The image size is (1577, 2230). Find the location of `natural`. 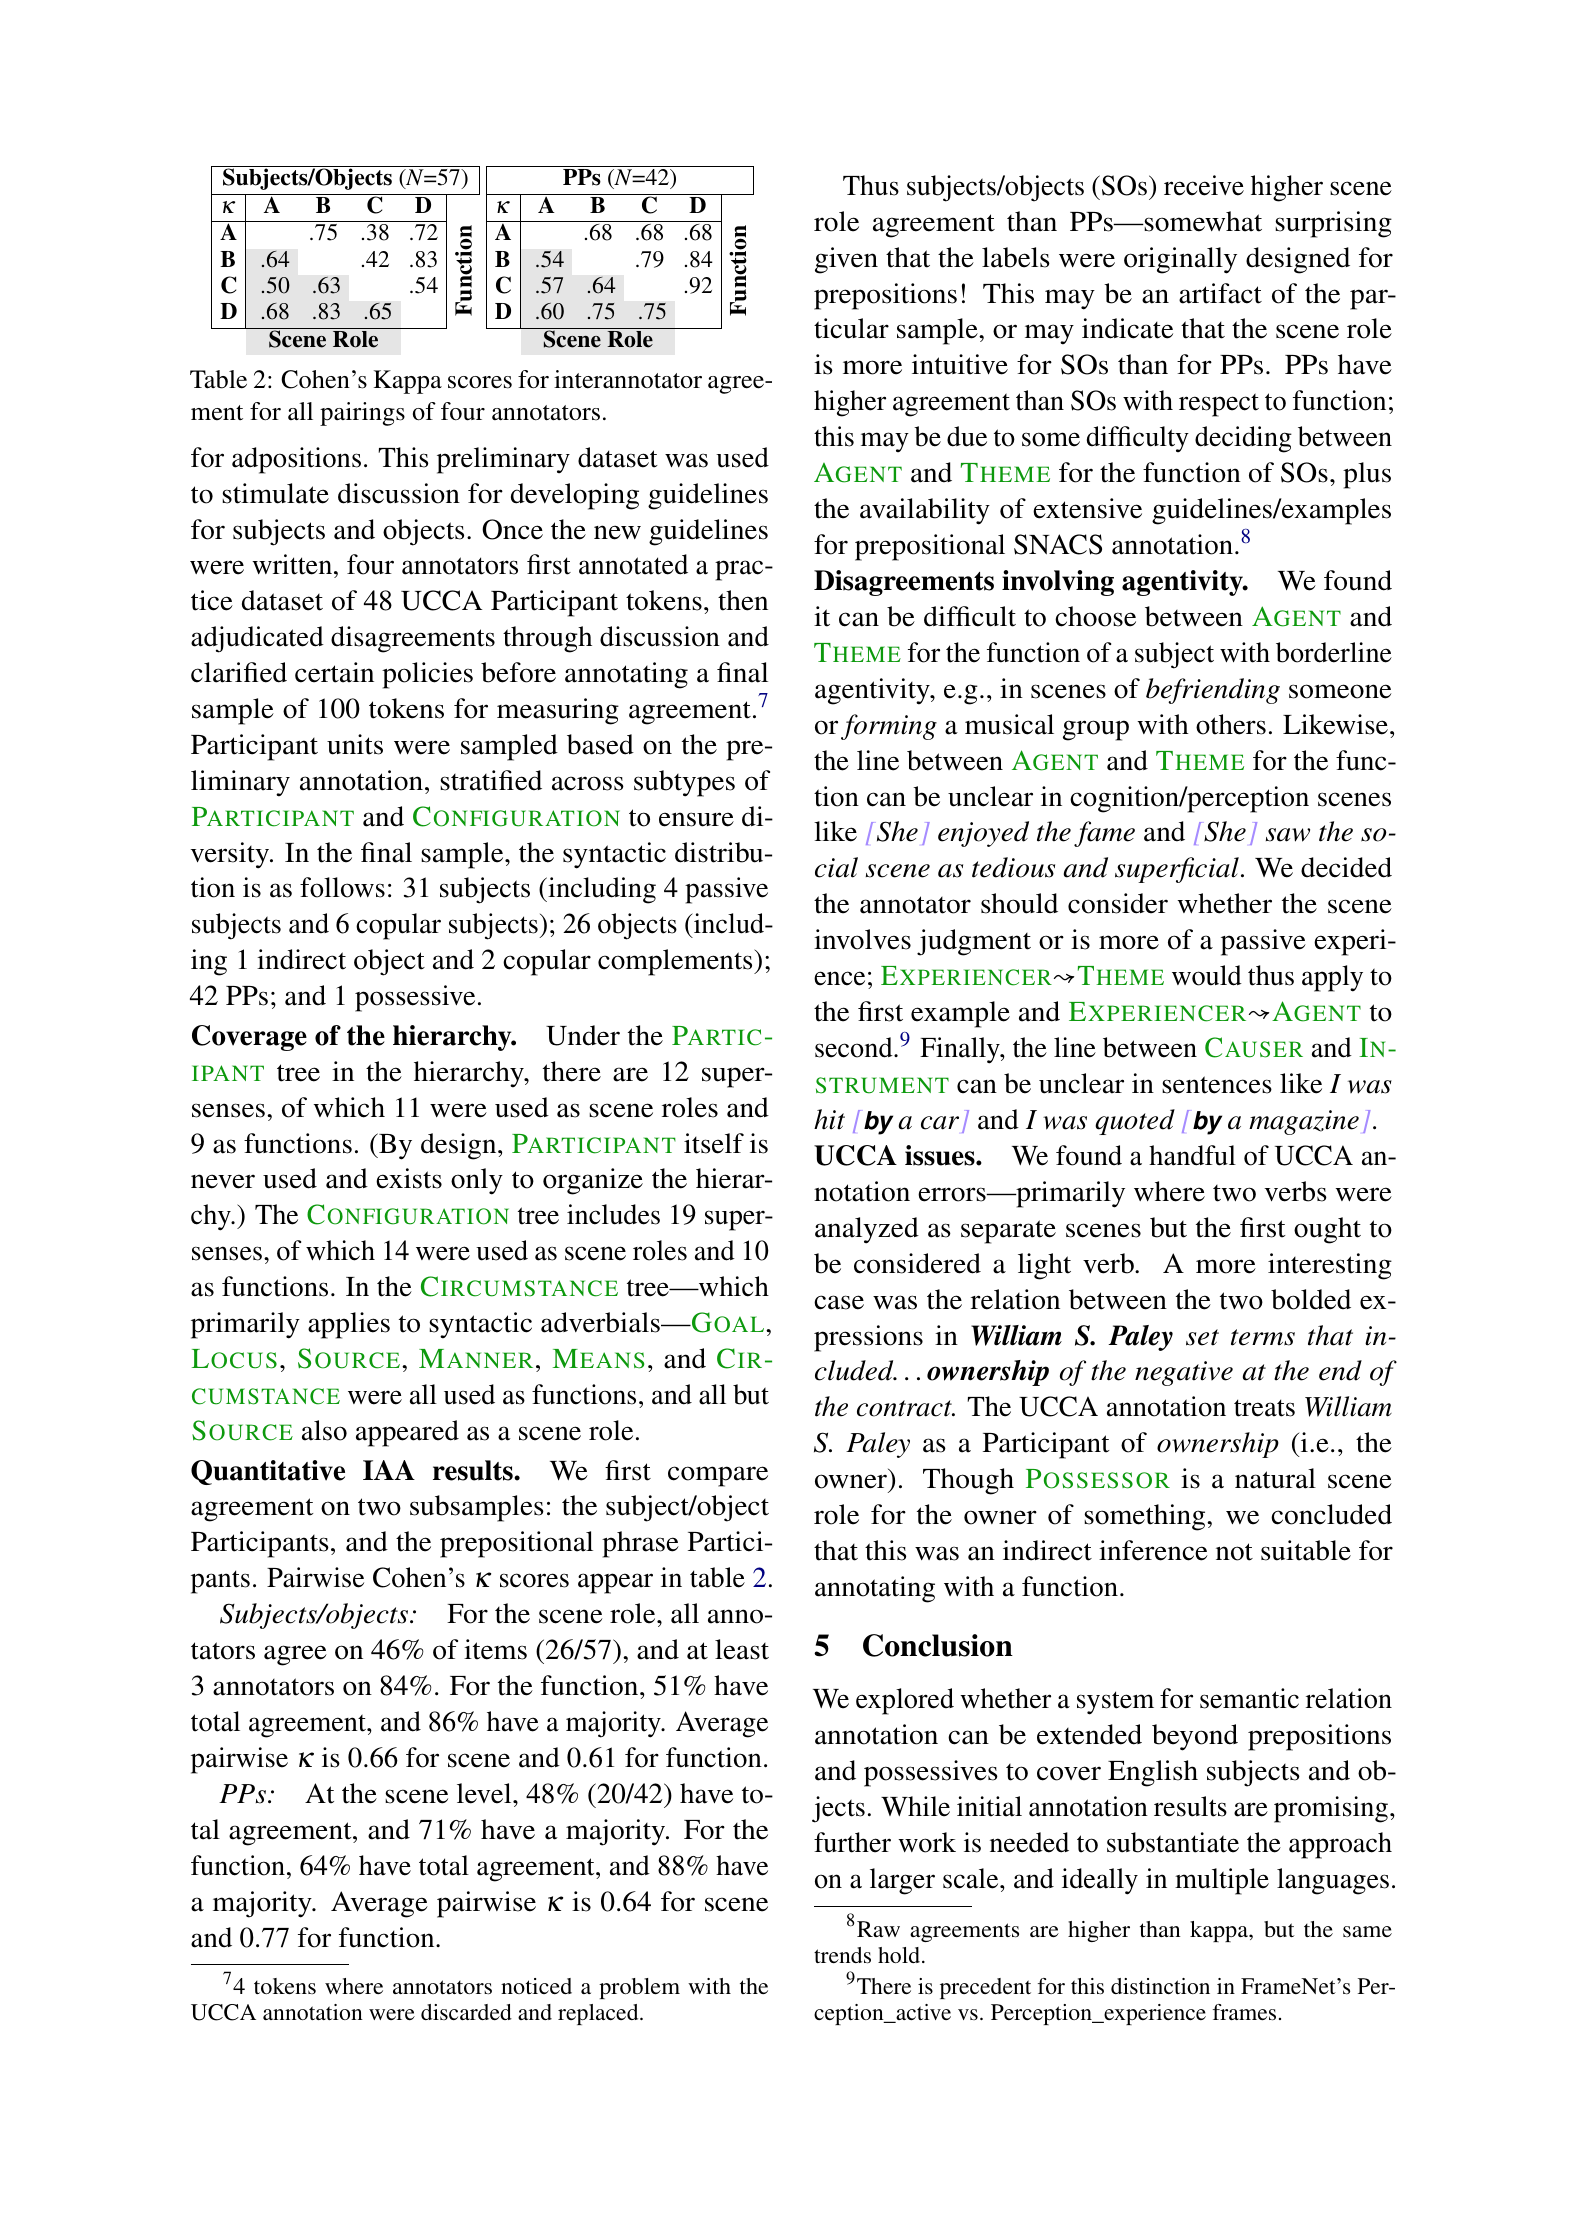

natural is located at coordinates (1275, 1478).
